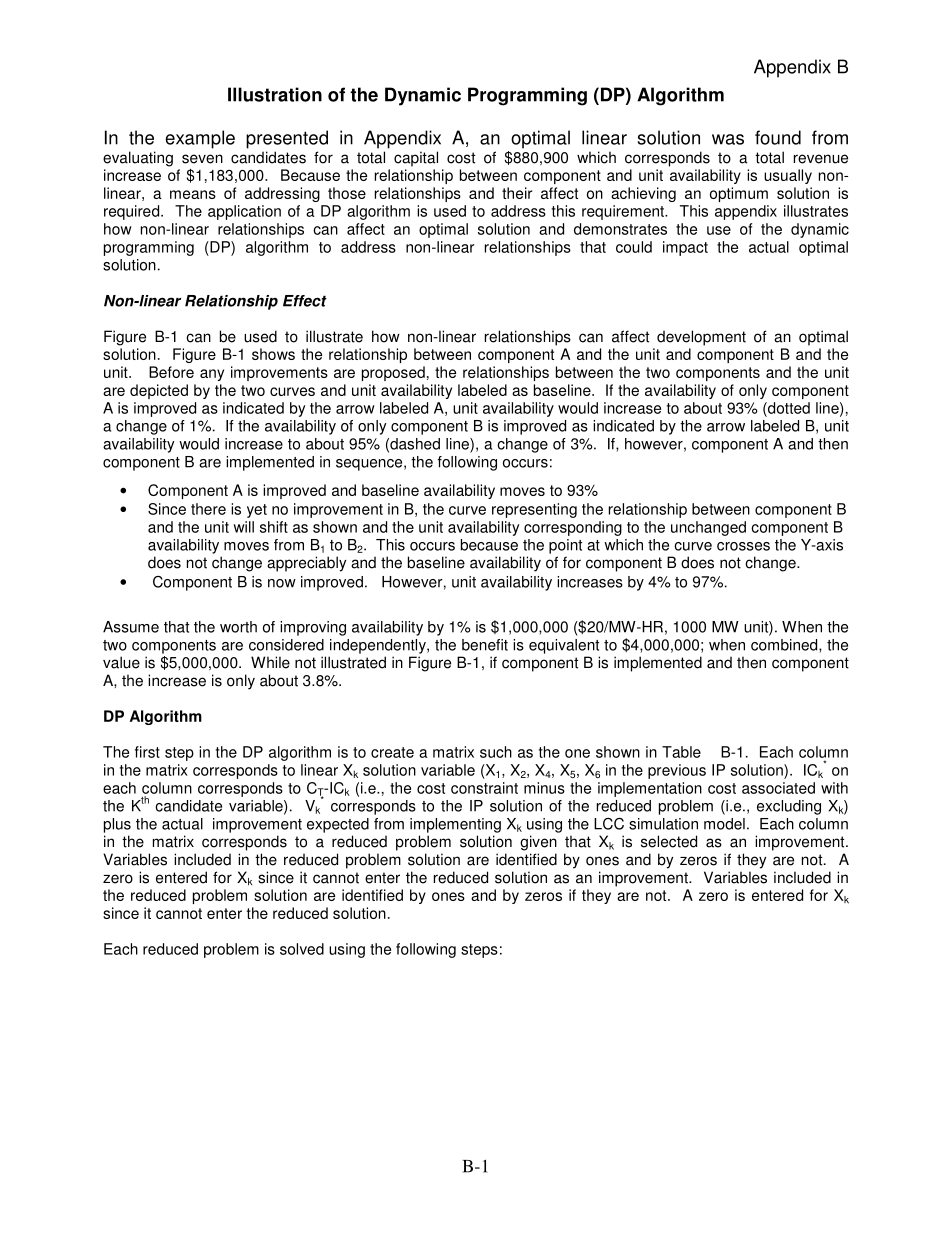  I want to click on representing, so click(534, 510).
